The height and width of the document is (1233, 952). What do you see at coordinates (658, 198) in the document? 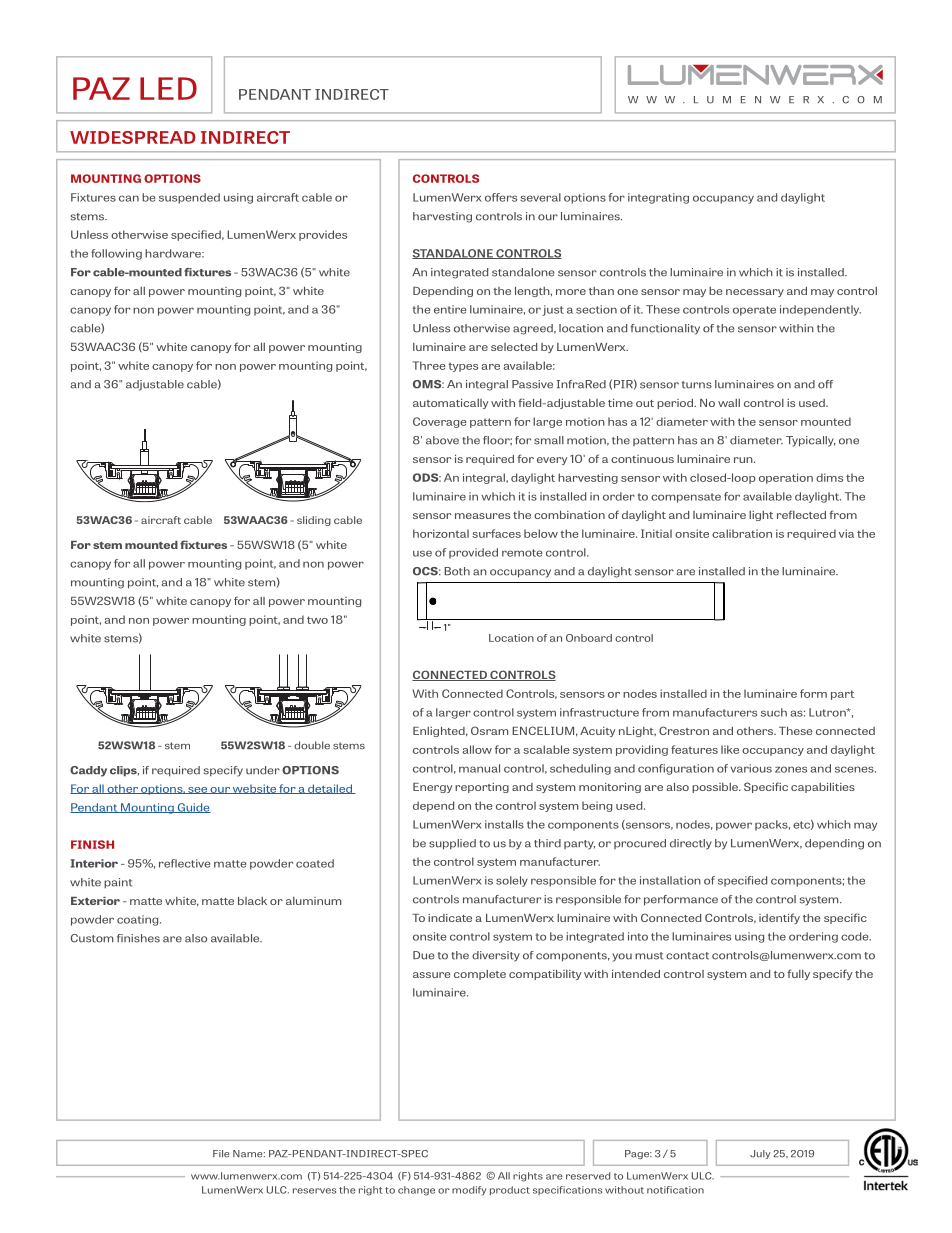
I see `integrating` at bounding box center [658, 198].
